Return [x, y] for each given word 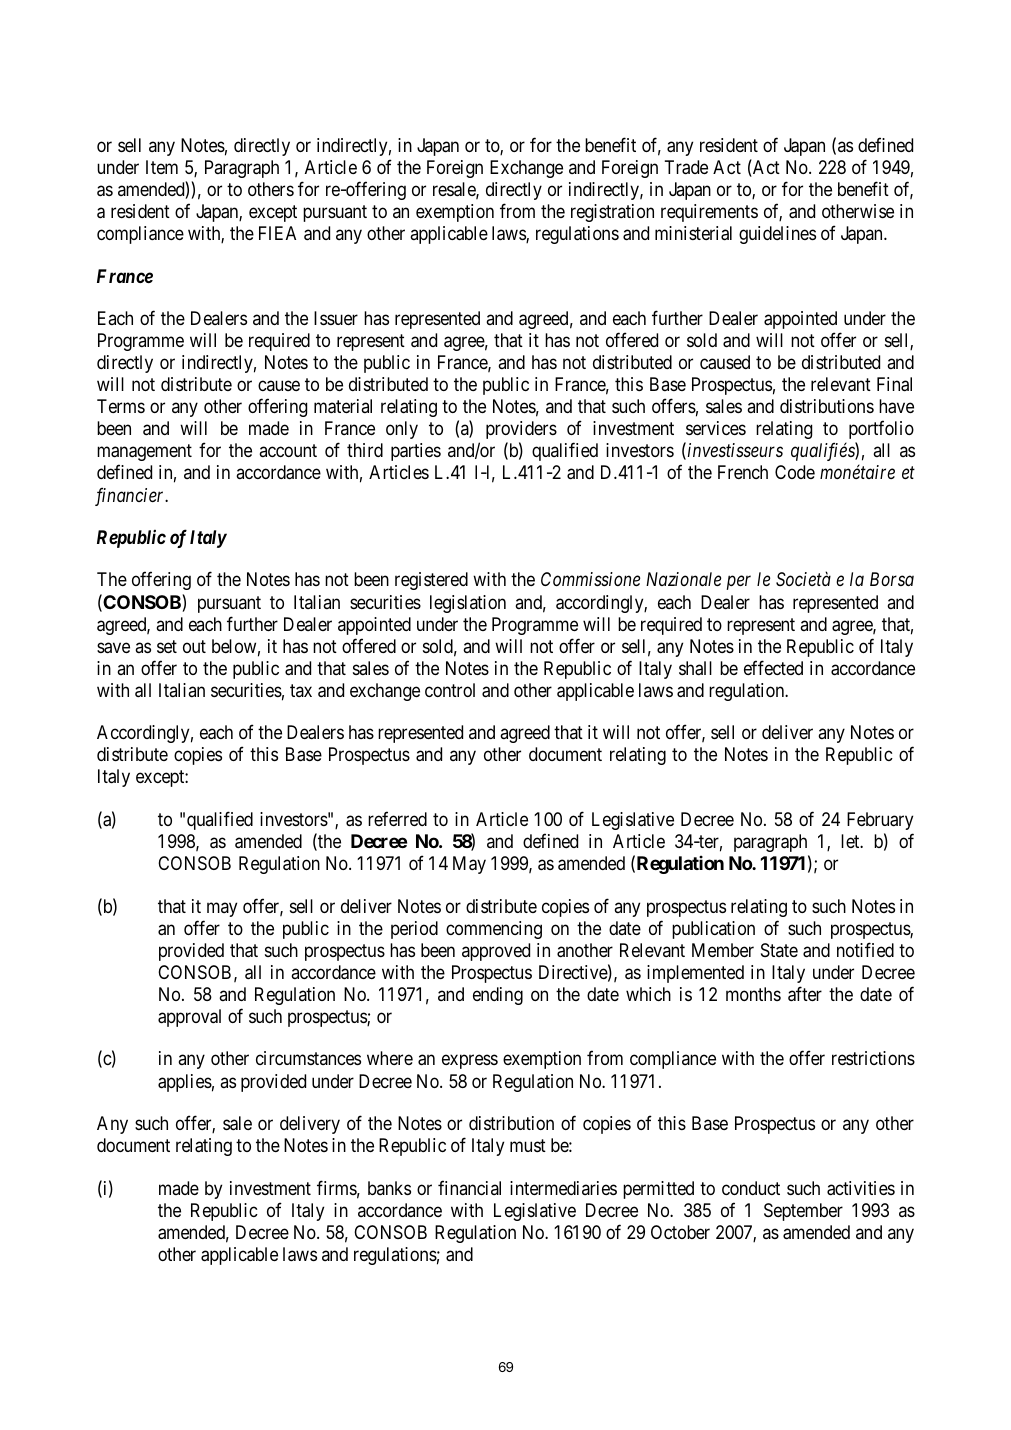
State [779, 950]
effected [773, 667]
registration [612, 213]
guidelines [777, 235]
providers [521, 430]
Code [795, 472]
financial [469, 1187]
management [144, 452]
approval [189, 1018]
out [194, 646]
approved [496, 952]
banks [389, 1188]
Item [162, 167]
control [450, 690]
